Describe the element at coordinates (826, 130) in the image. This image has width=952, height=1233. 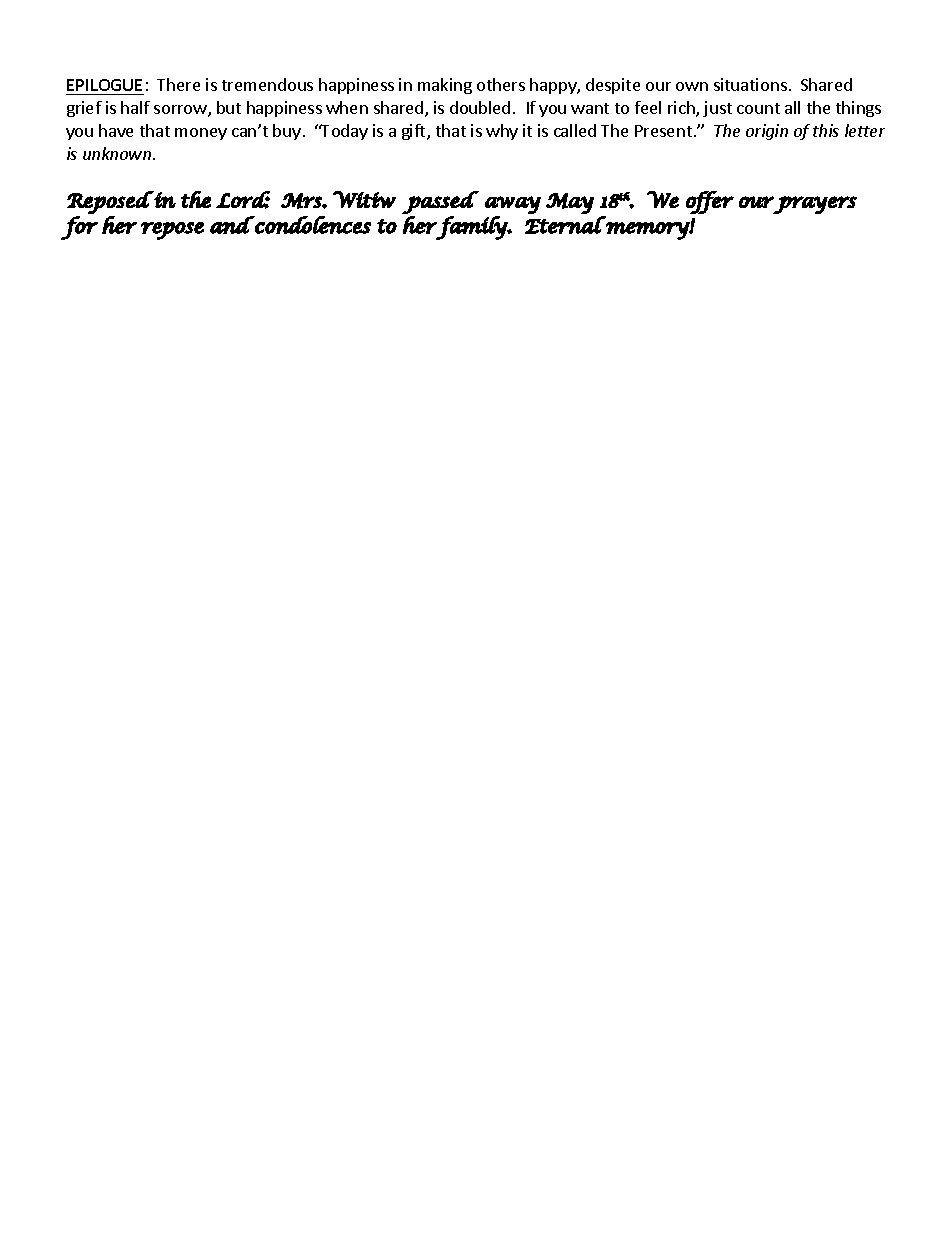
I see `this` at that location.
